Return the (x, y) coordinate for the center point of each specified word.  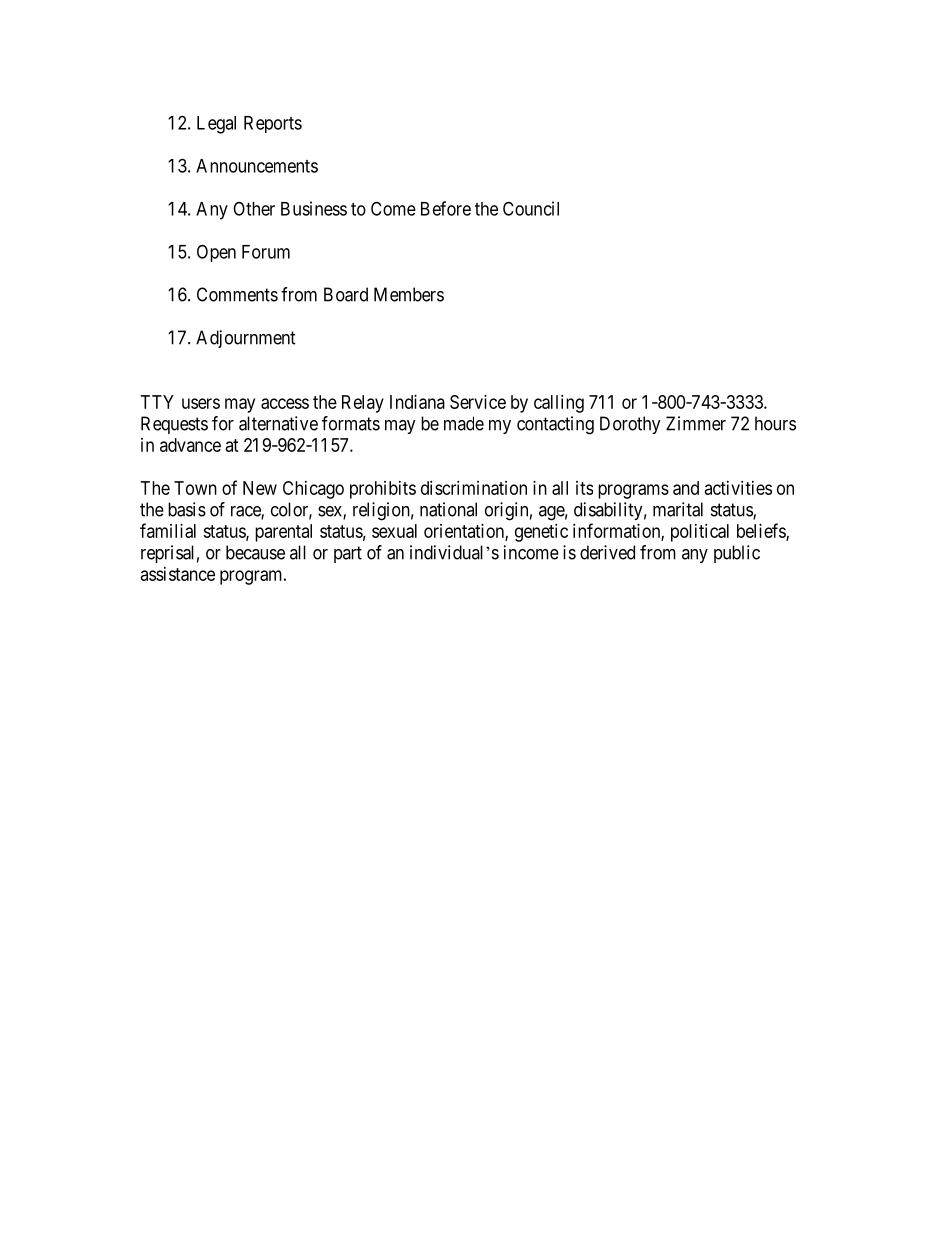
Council (531, 208)
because (255, 552)
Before (446, 208)
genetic (541, 533)
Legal (216, 125)
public (737, 554)
